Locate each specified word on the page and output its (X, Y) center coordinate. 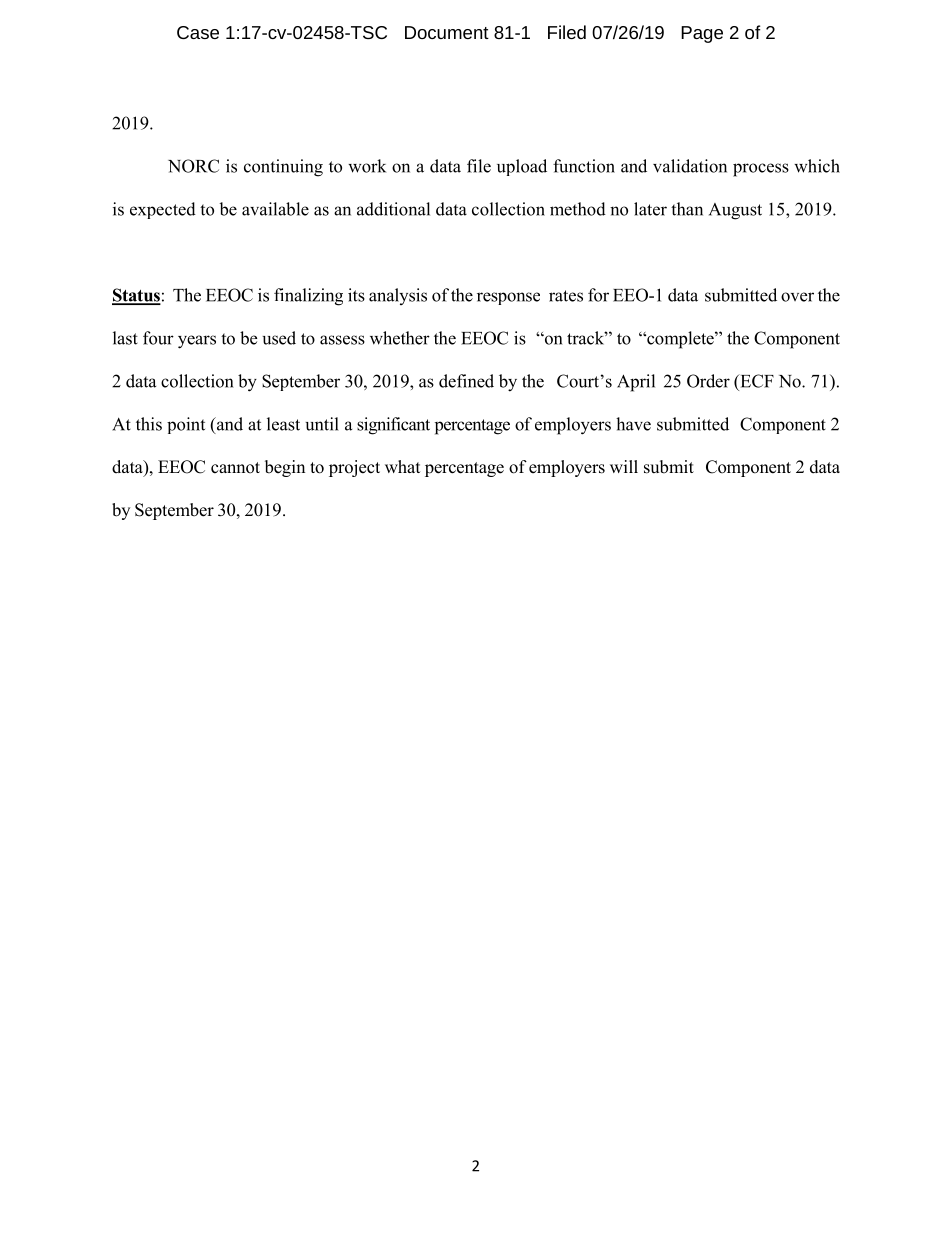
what (402, 466)
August (735, 211)
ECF (756, 381)
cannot (235, 468)
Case (198, 32)
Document (447, 32)
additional (393, 209)
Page (702, 34)
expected (163, 210)
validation (690, 166)
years (197, 342)
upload (522, 167)
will (624, 466)
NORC (193, 166)
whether (400, 338)
